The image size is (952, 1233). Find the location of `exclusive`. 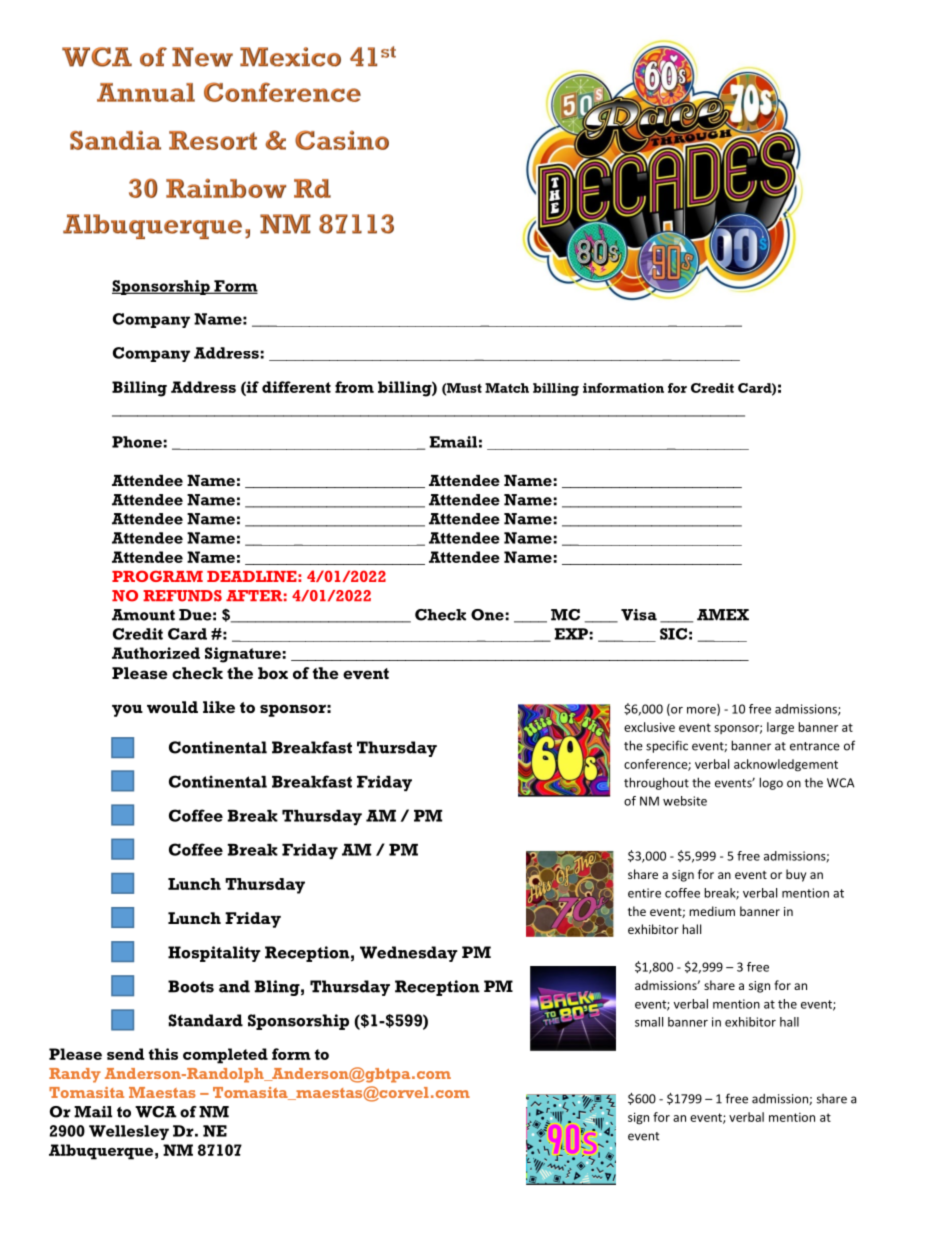

exclusive is located at coordinates (649, 727).
